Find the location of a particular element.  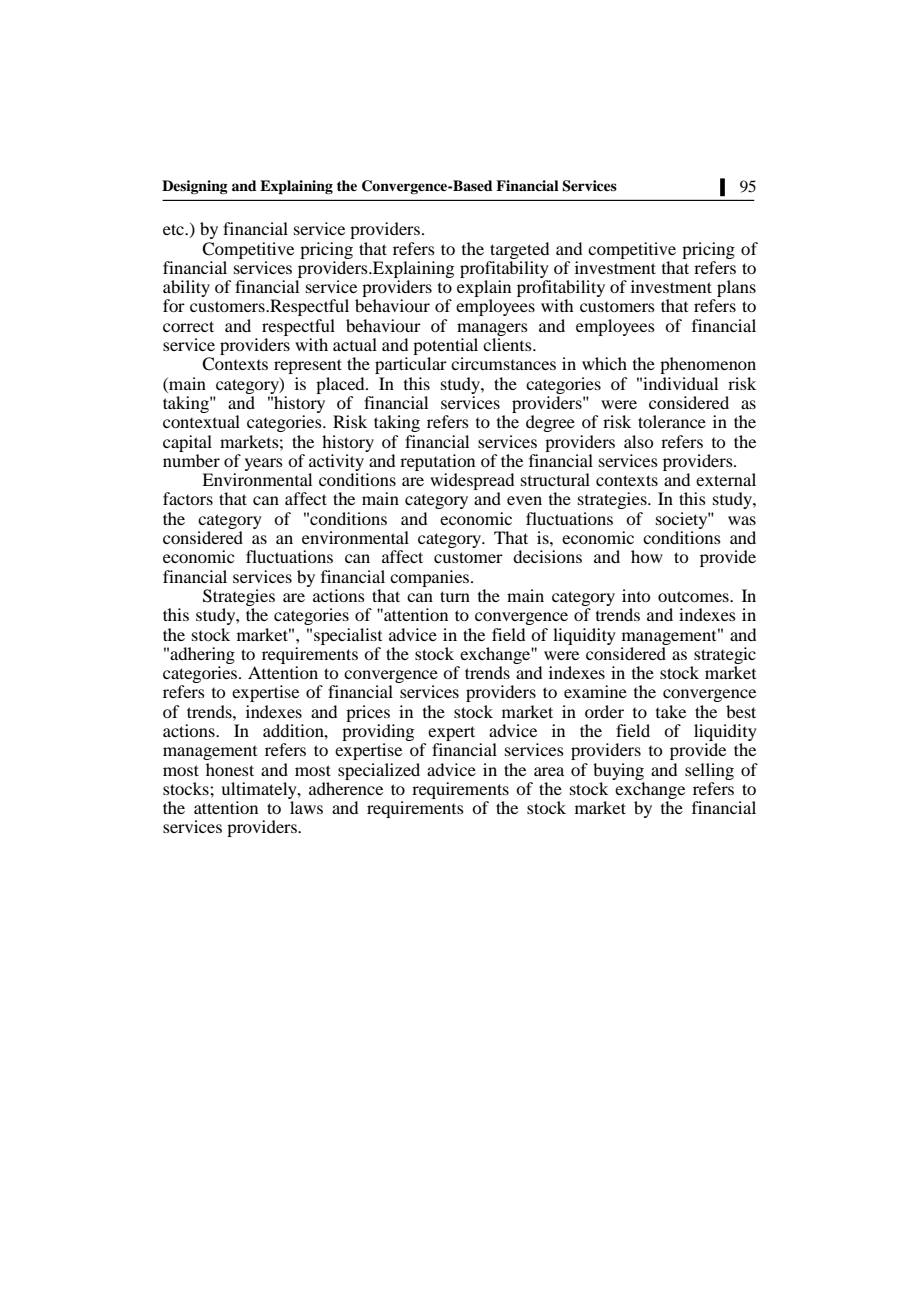

potential is located at coordinates (445, 348).
